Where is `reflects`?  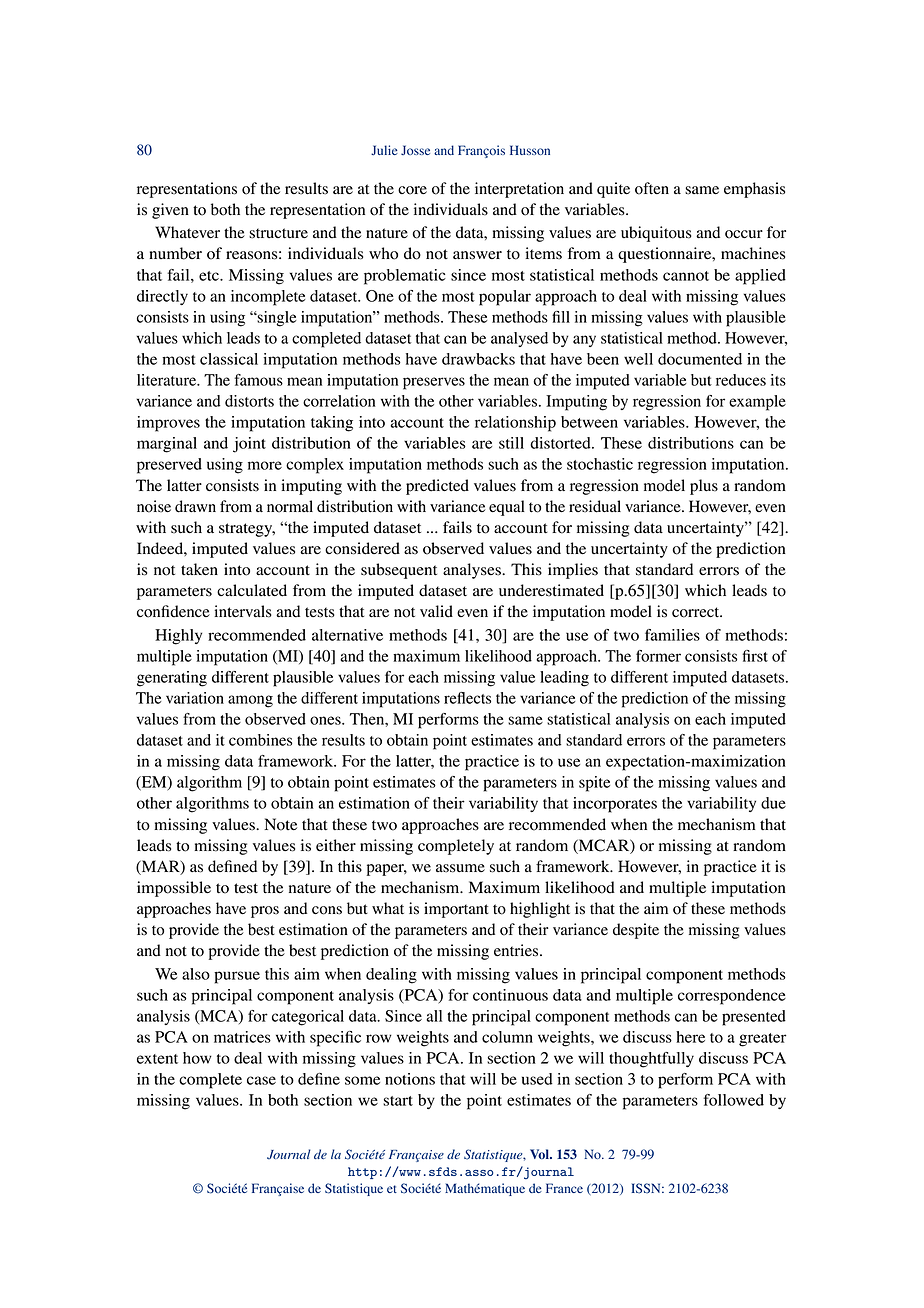
reflects is located at coordinates (467, 698).
